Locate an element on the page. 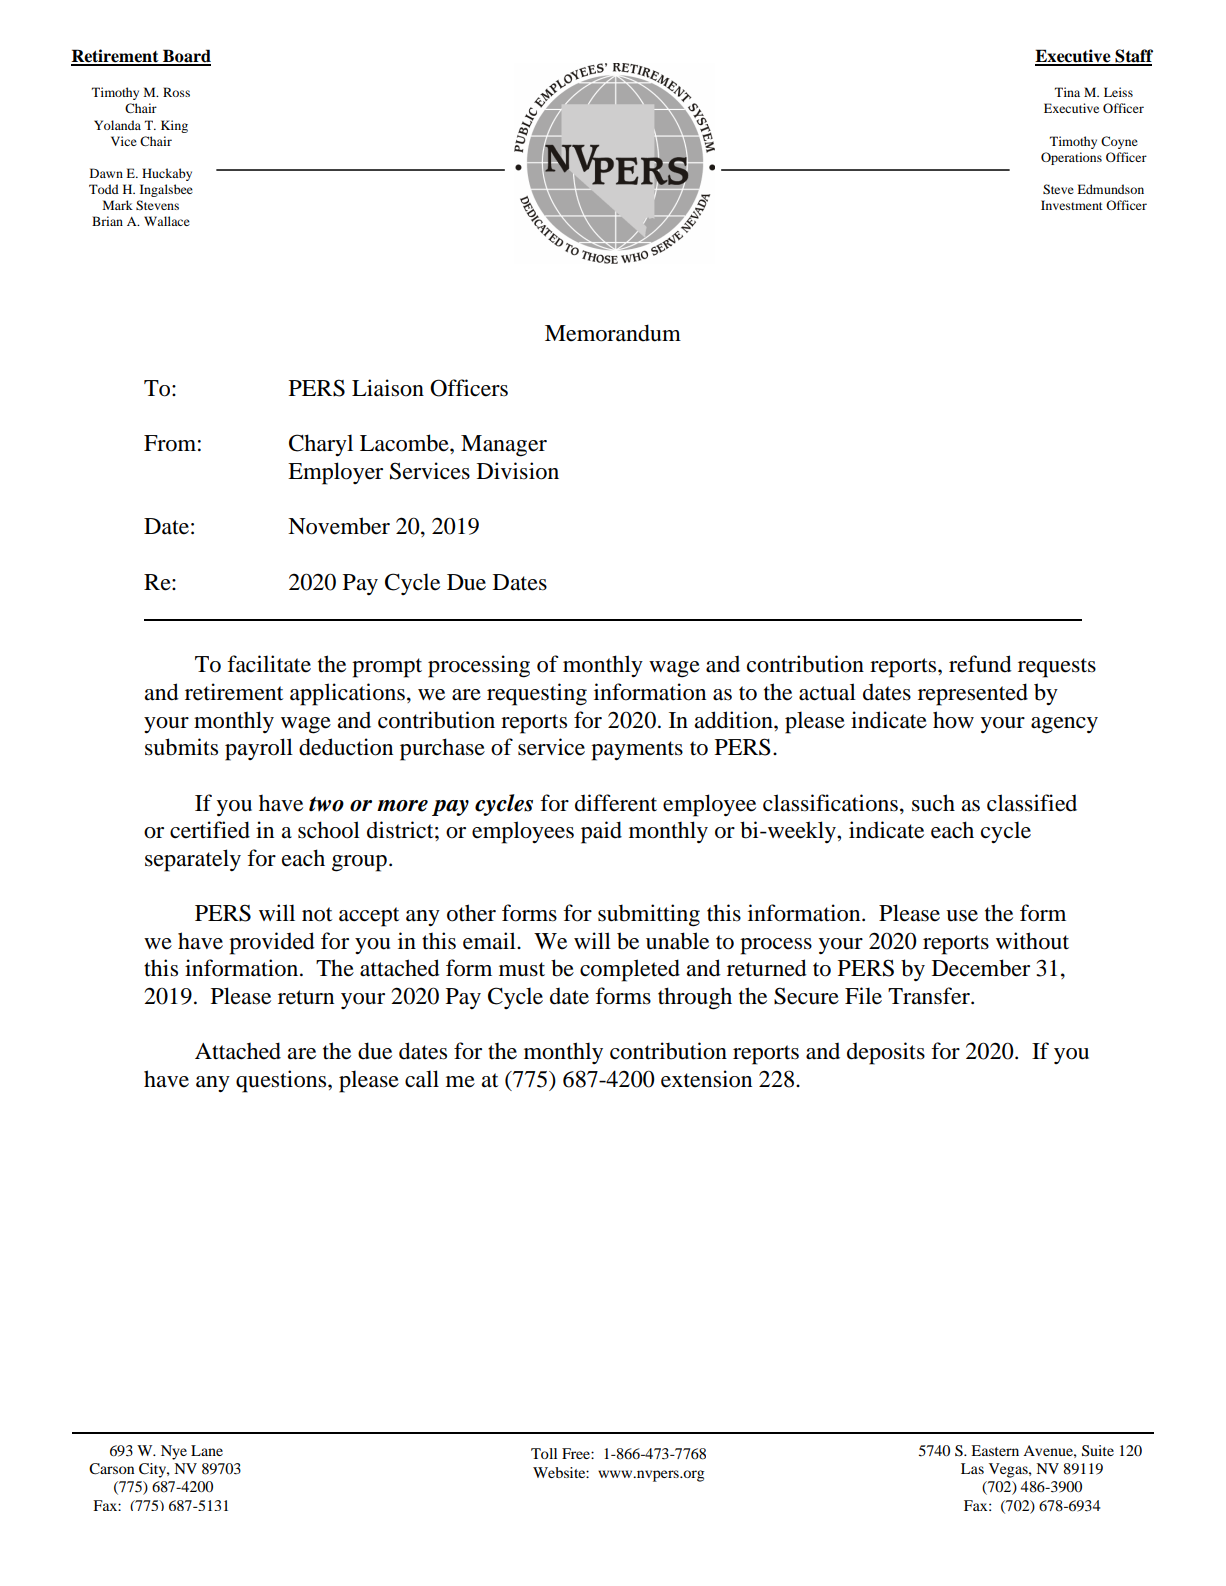 This image has height=1586, width=1226. Toll is located at coordinates (544, 1453).
